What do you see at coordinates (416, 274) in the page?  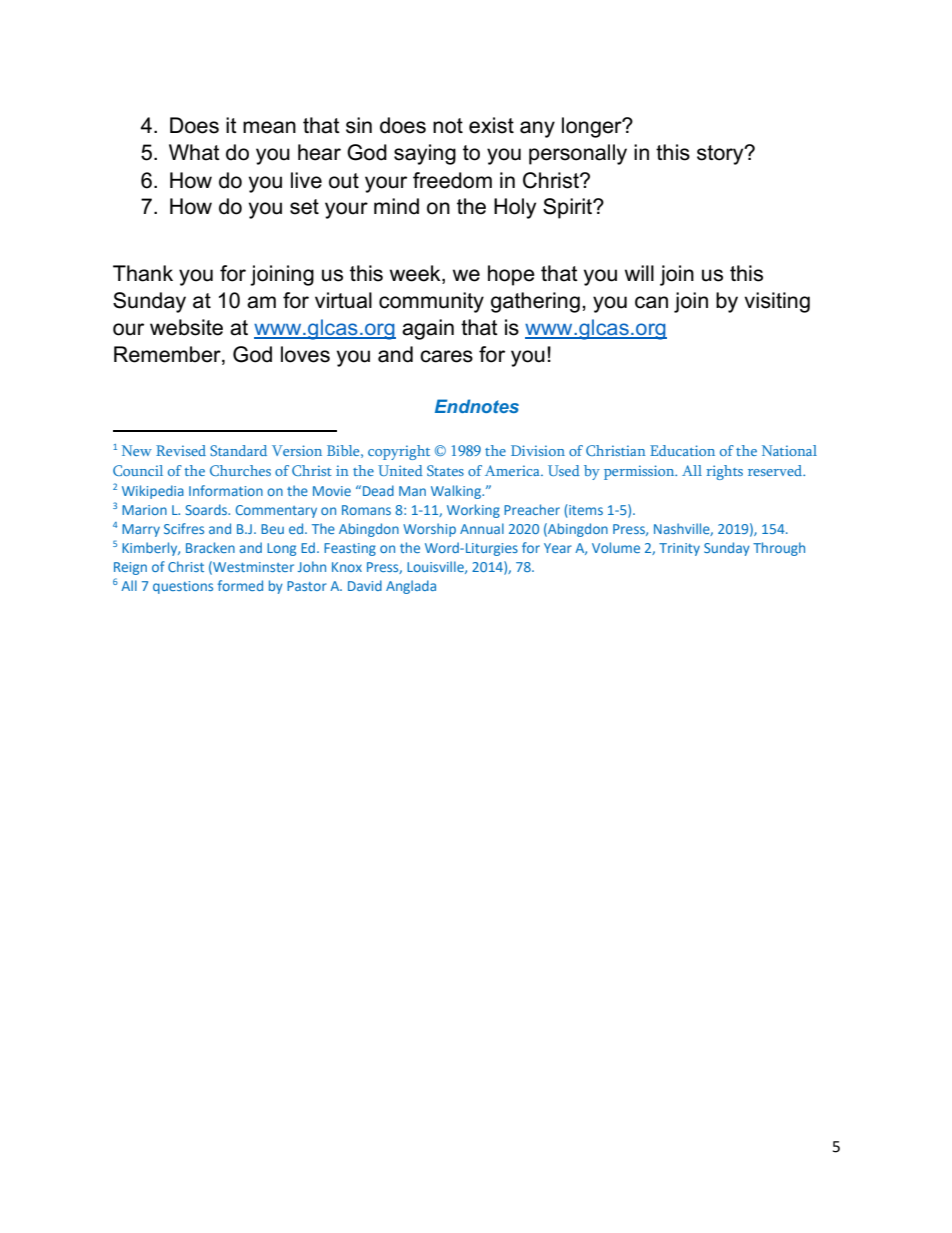 I see `week` at bounding box center [416, 274].
